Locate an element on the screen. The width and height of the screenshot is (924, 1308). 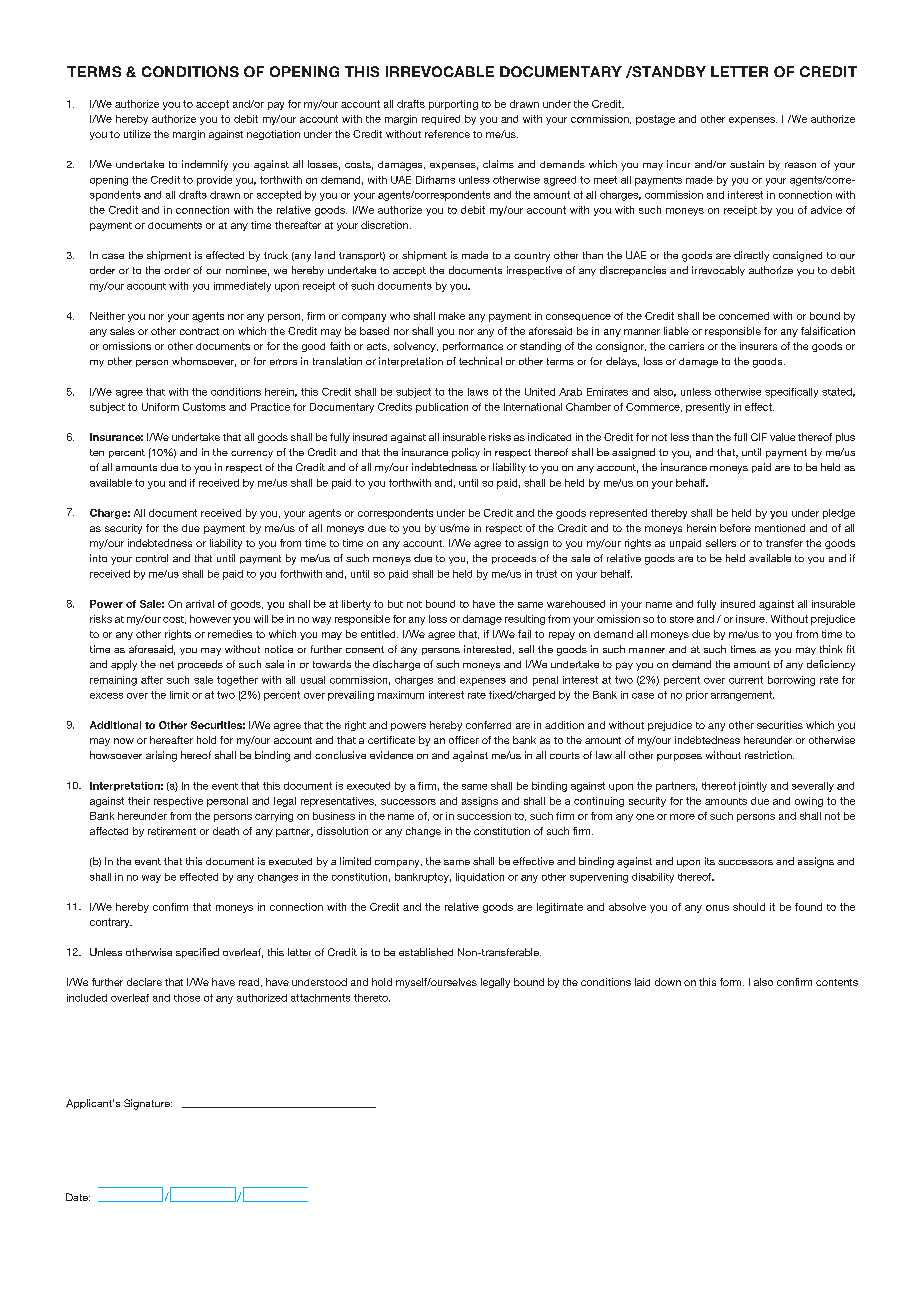
Customs is located at coordinates (204, 407).
